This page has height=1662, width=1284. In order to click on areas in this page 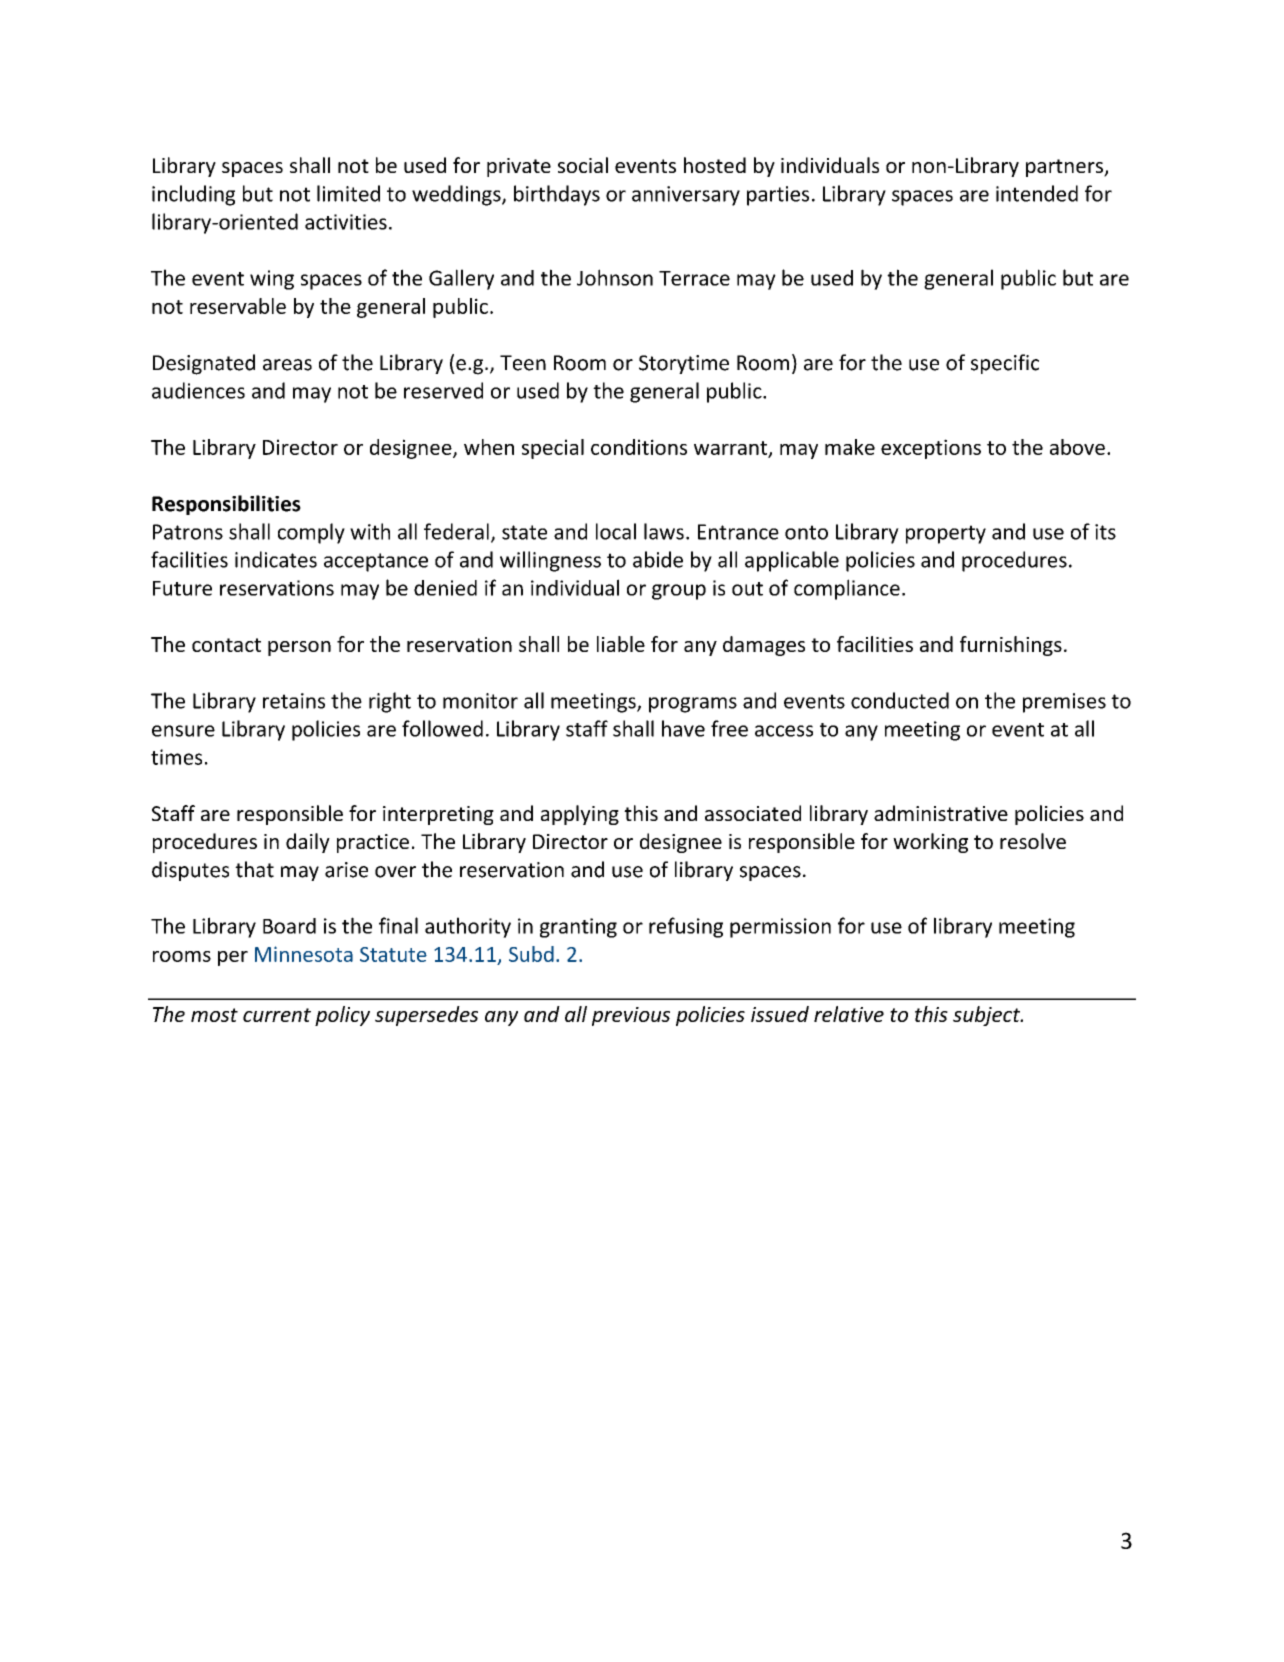, I will do `click(287, 365)`.
